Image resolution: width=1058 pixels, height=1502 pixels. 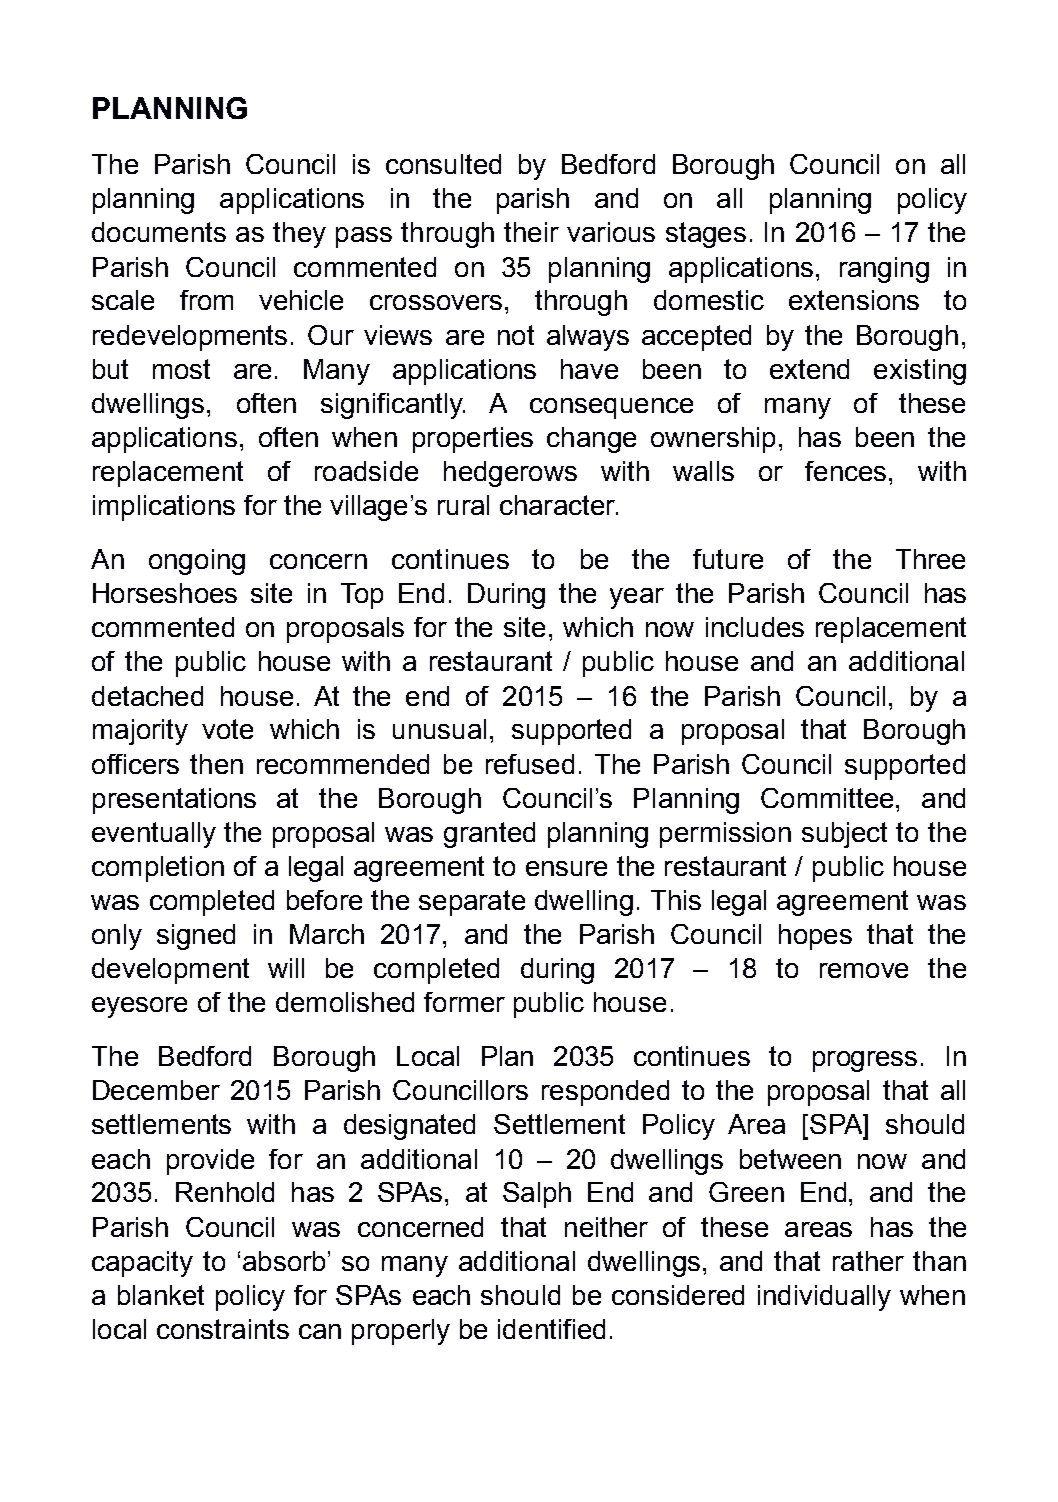 I want to click on Committee, so click(x=827, y=798).
